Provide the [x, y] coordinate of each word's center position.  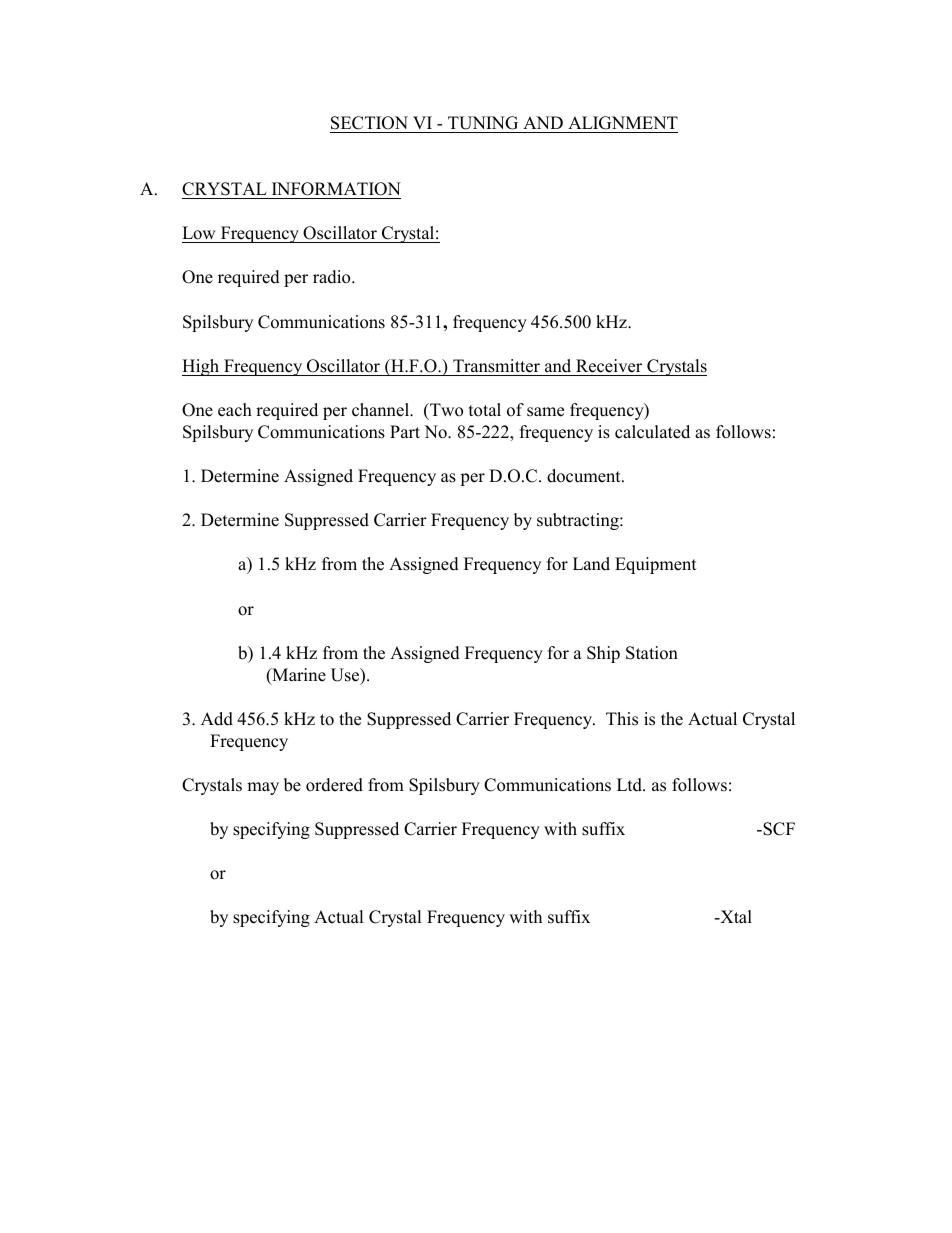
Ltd [631, 785]
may [263, 788]
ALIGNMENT [623, 123]
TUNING [483, 123]
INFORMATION [335, 190]
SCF [778, 829]
